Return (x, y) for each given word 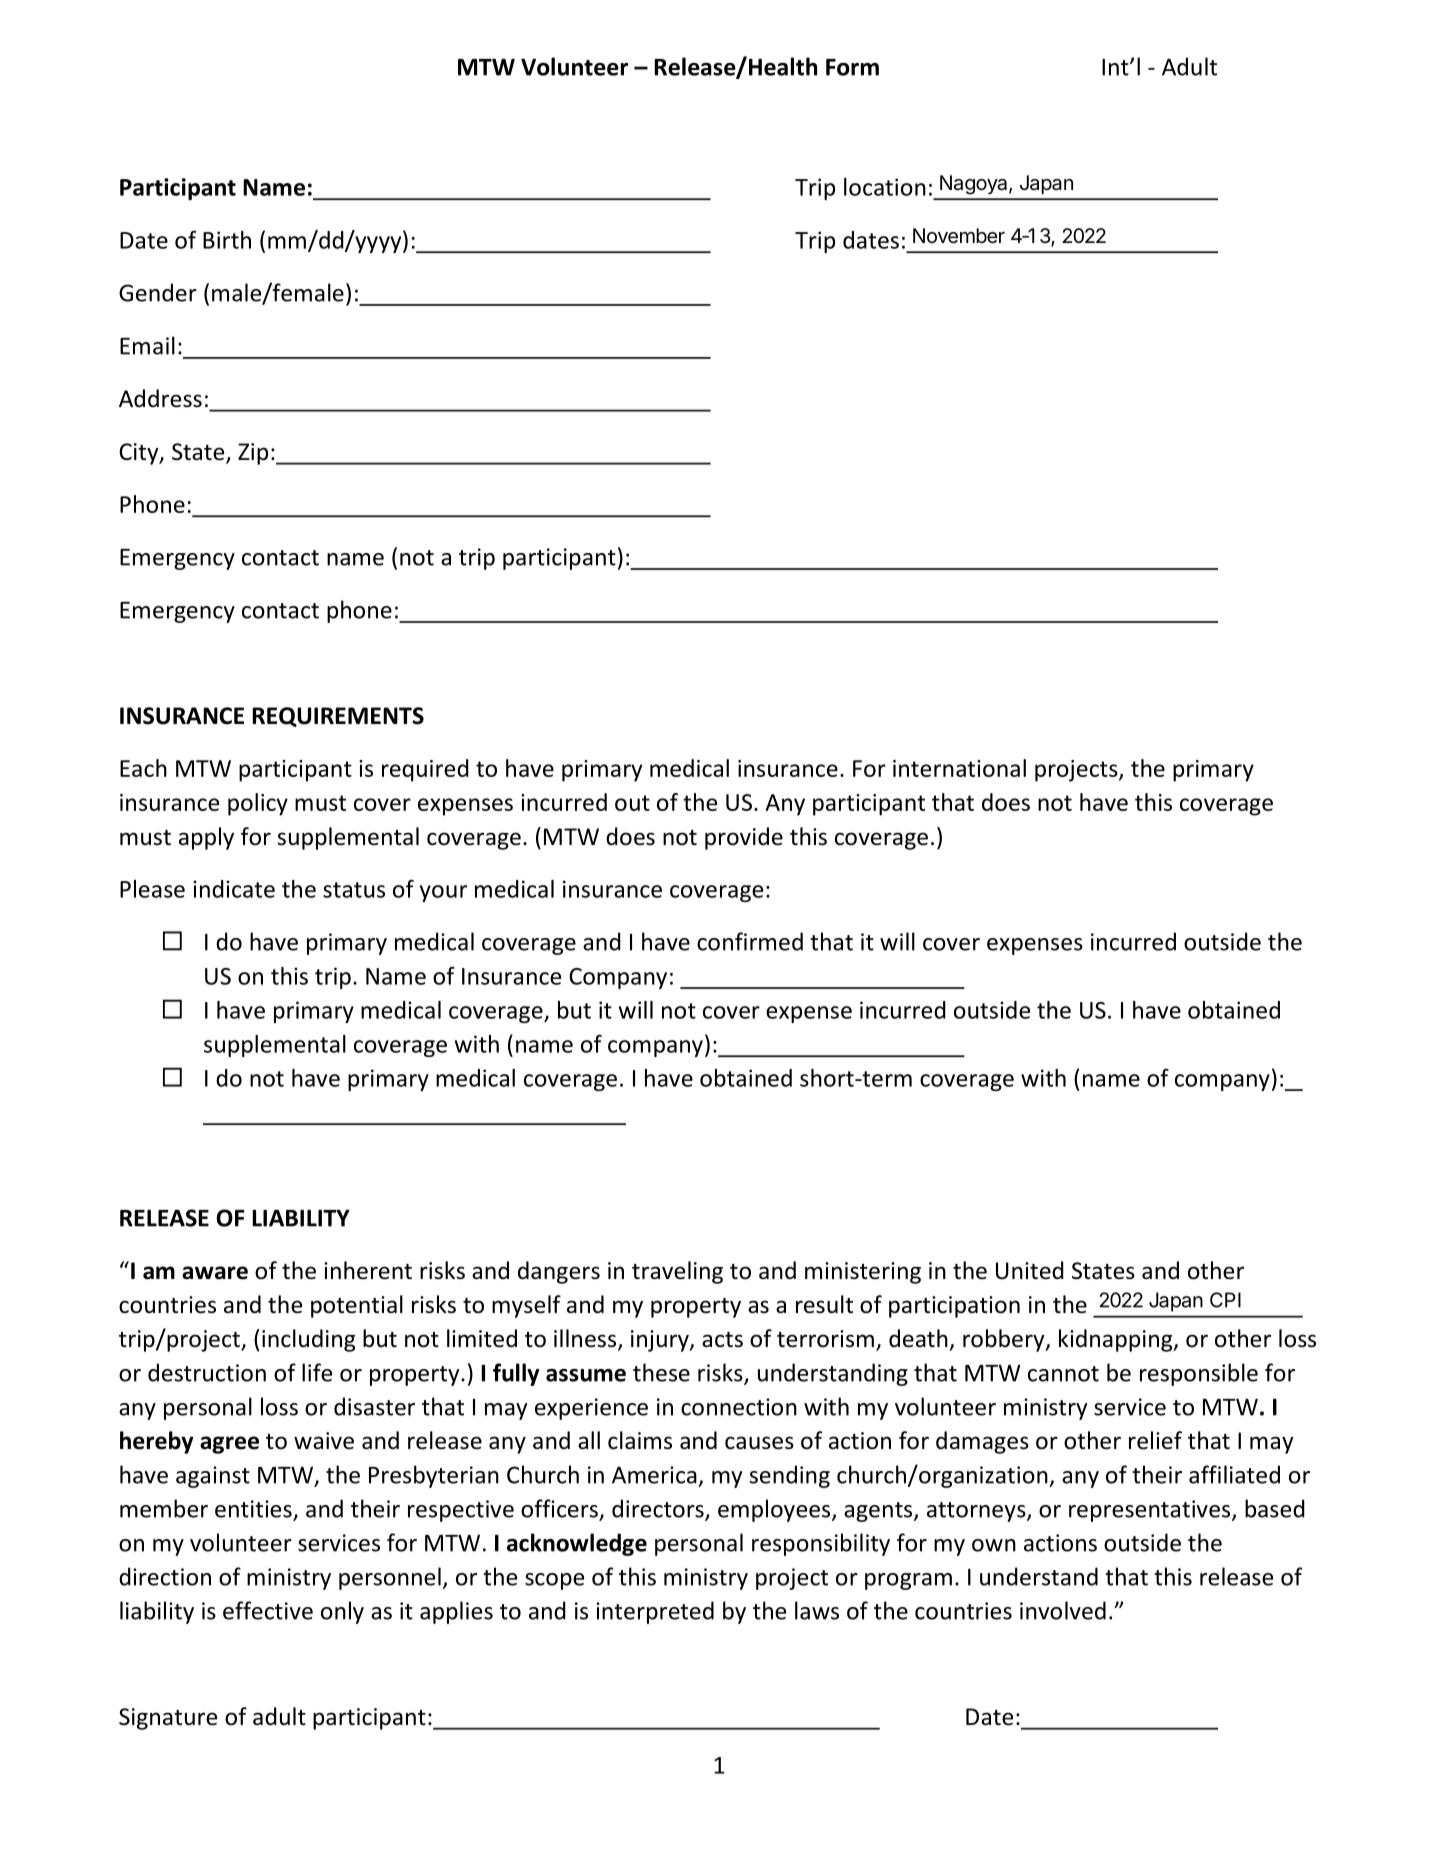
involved (1063, 1610)
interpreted (655, 1612)
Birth (227, 240)
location (885, 187)
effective (268, 1610)
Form (852, 67)
